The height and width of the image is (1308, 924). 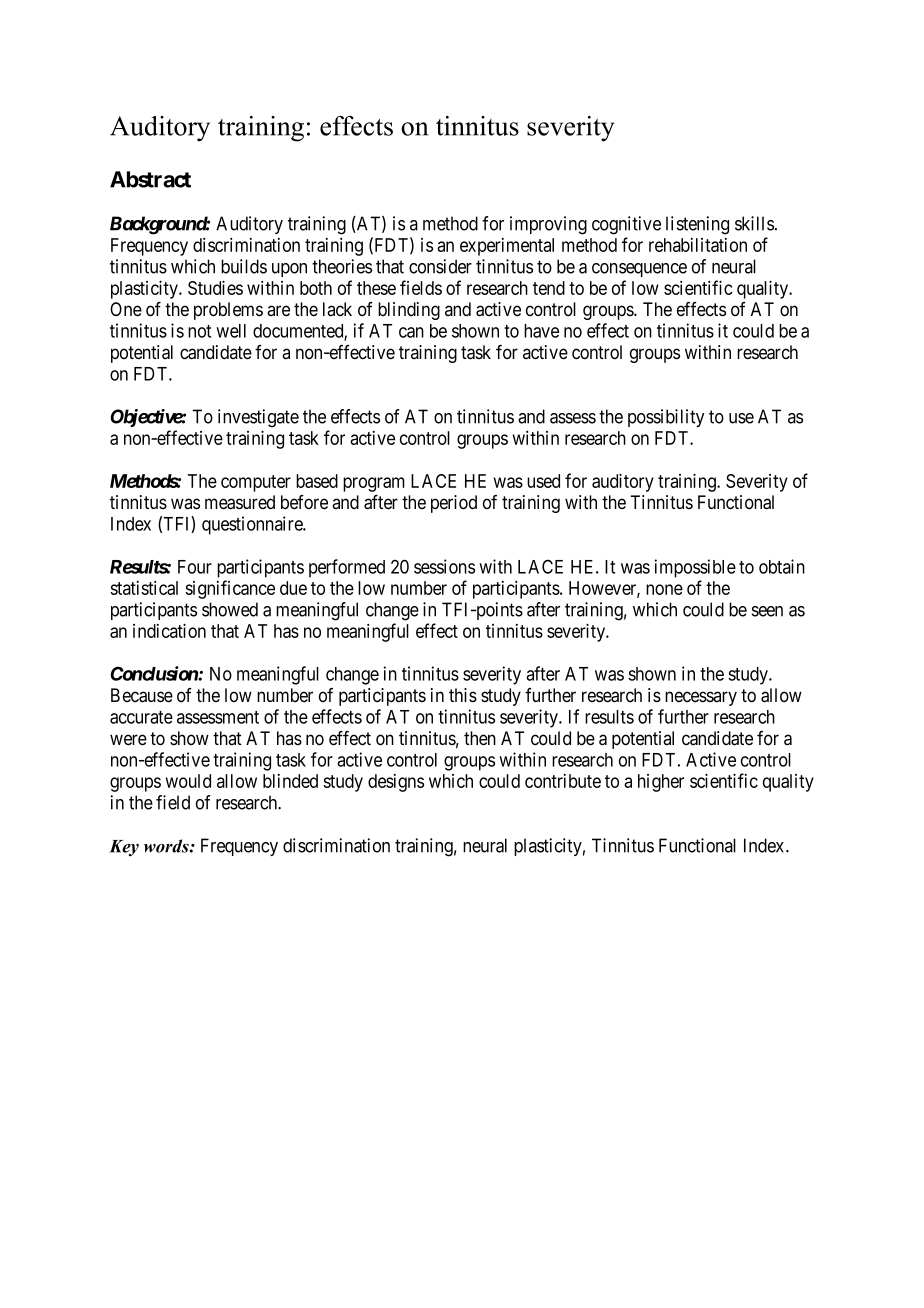 What do you see at coordinates (454, 504) in the image?
I see `period` at bounding box center [454, 504].
